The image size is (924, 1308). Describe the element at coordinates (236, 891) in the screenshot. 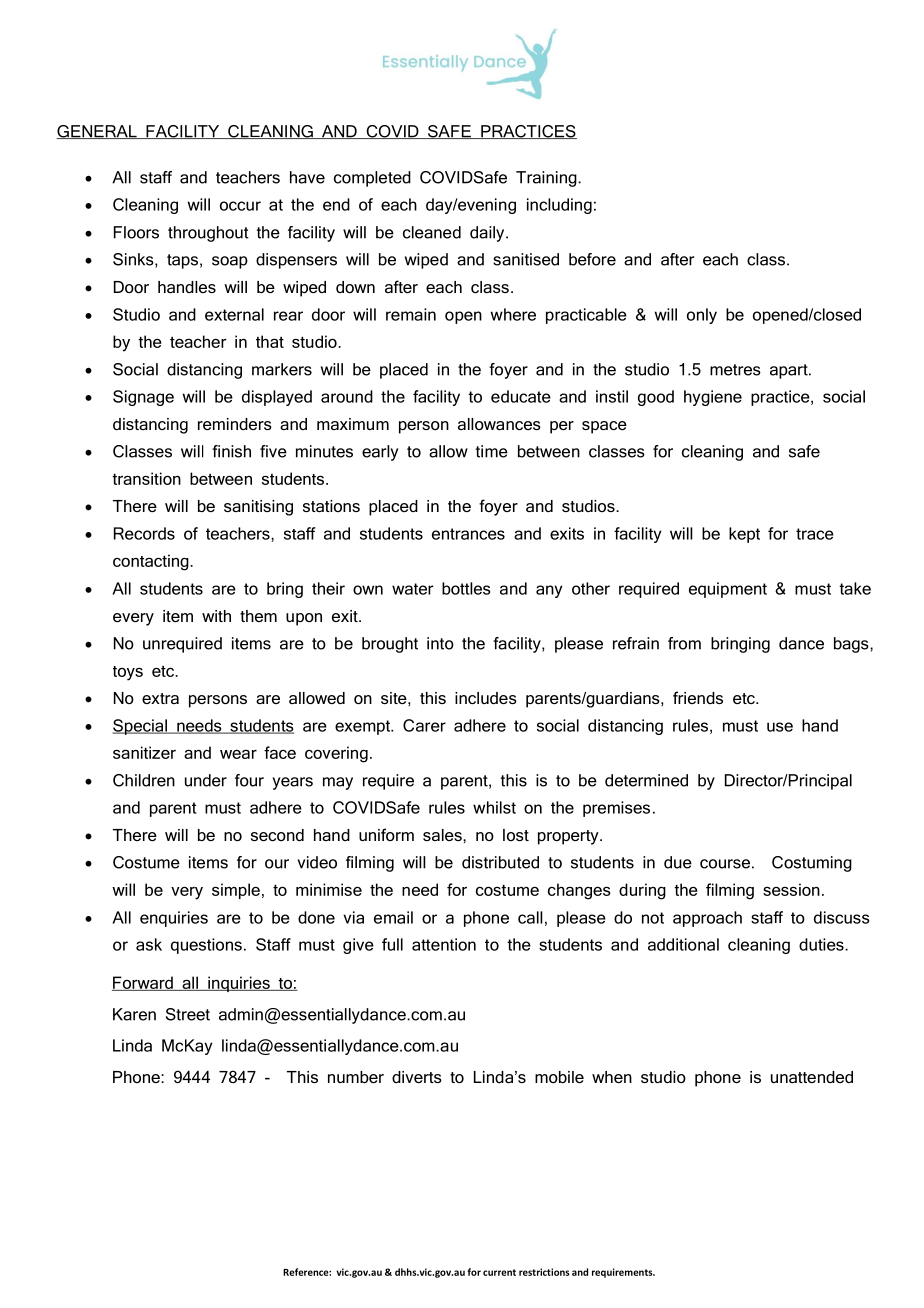

I see `simple` at that location.
